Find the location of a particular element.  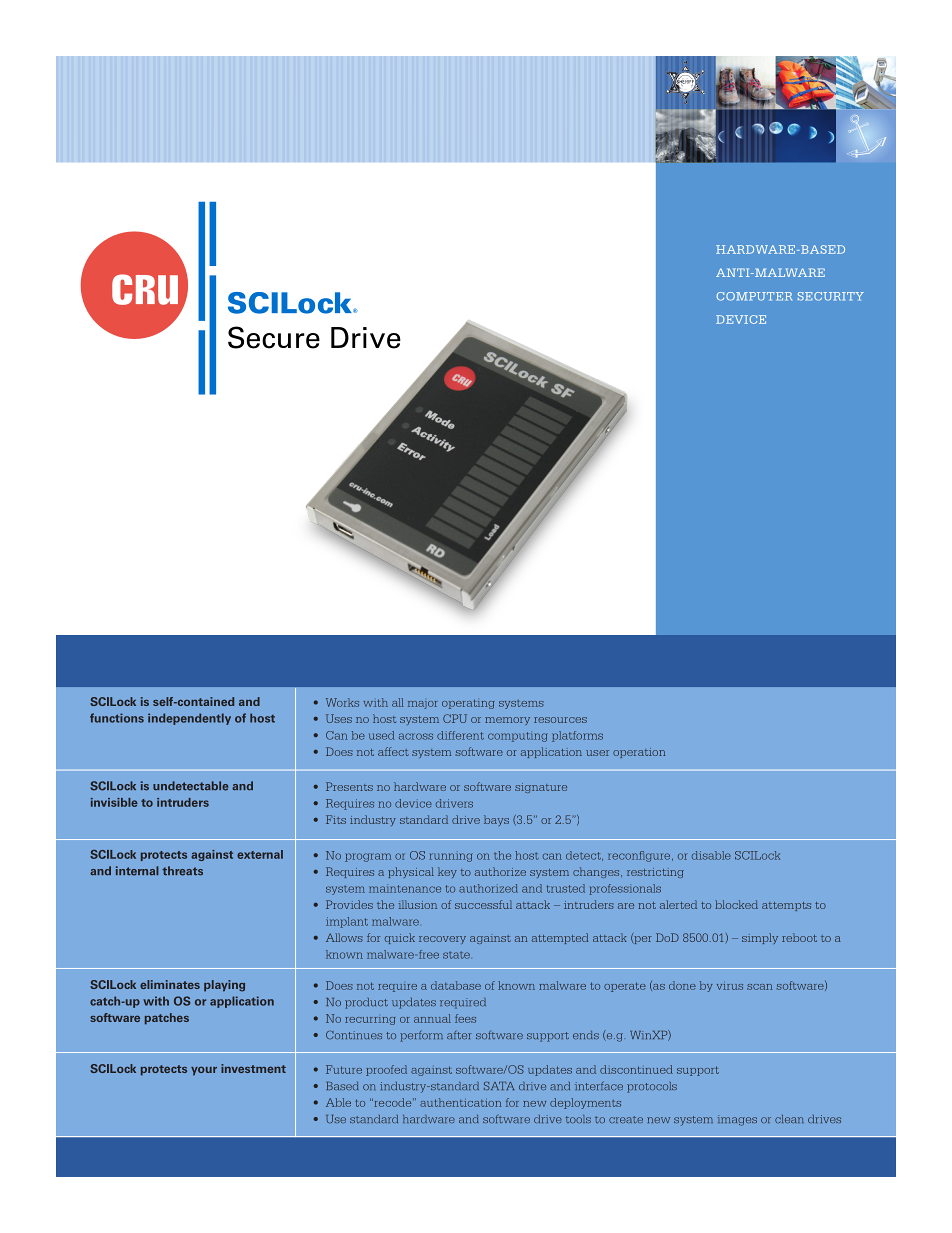

platforms is located at coordinates (577, 736).
